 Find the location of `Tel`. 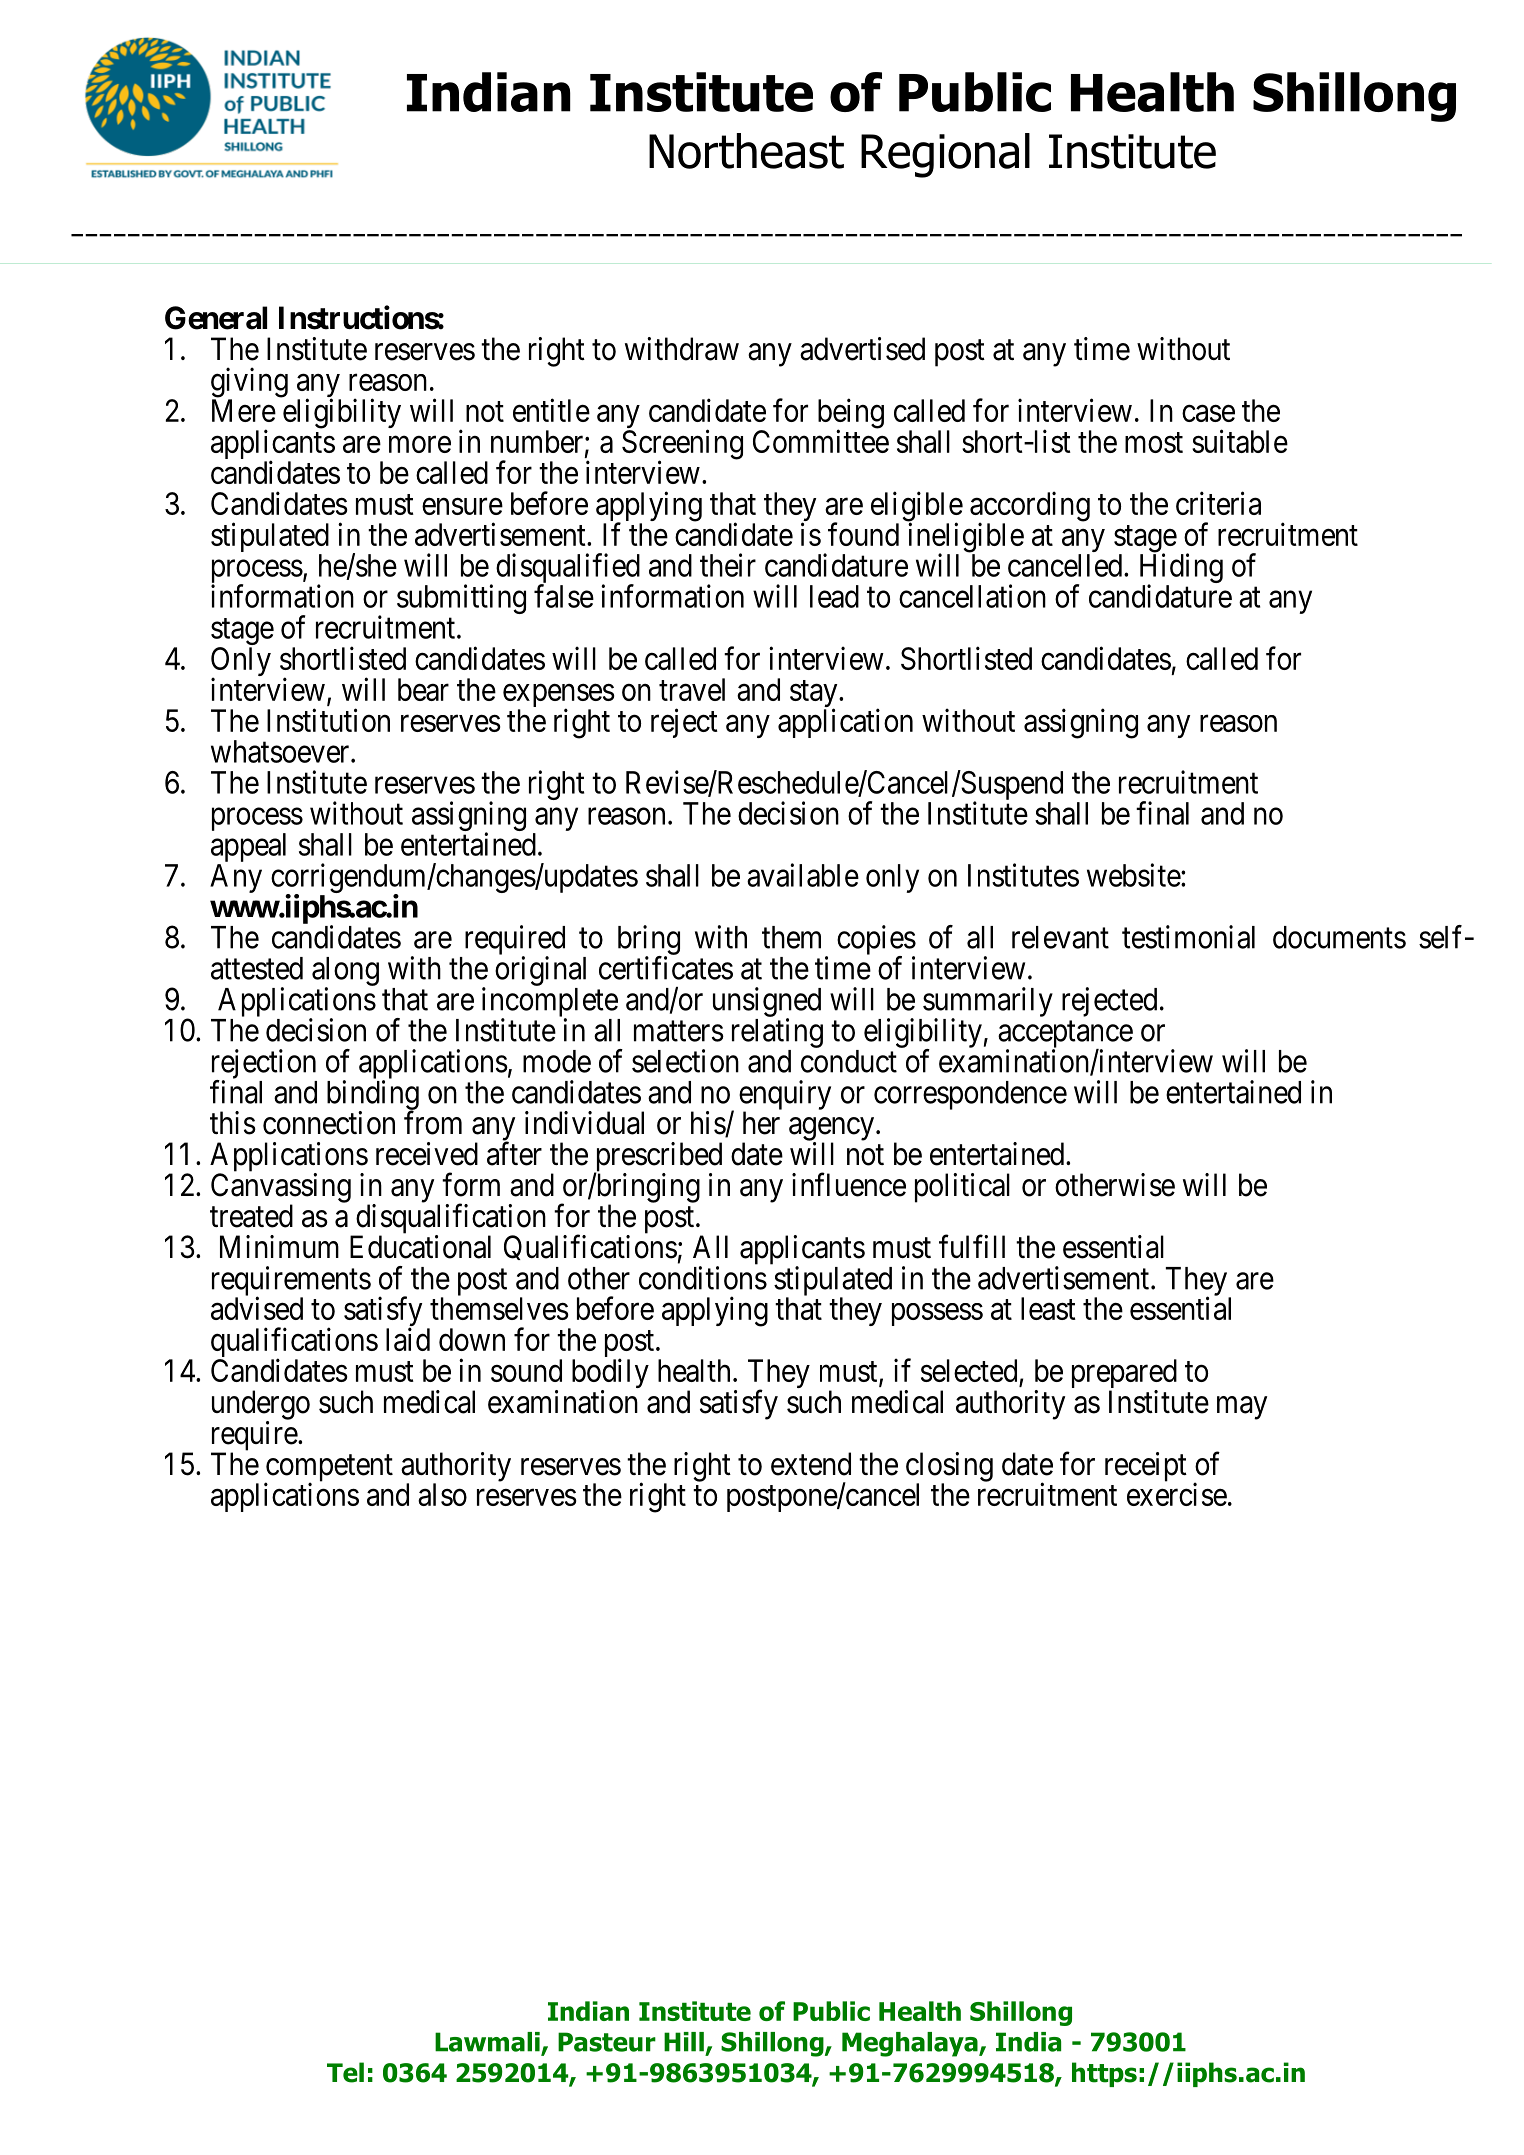

Tel is located at coordinates (345, 2072).
